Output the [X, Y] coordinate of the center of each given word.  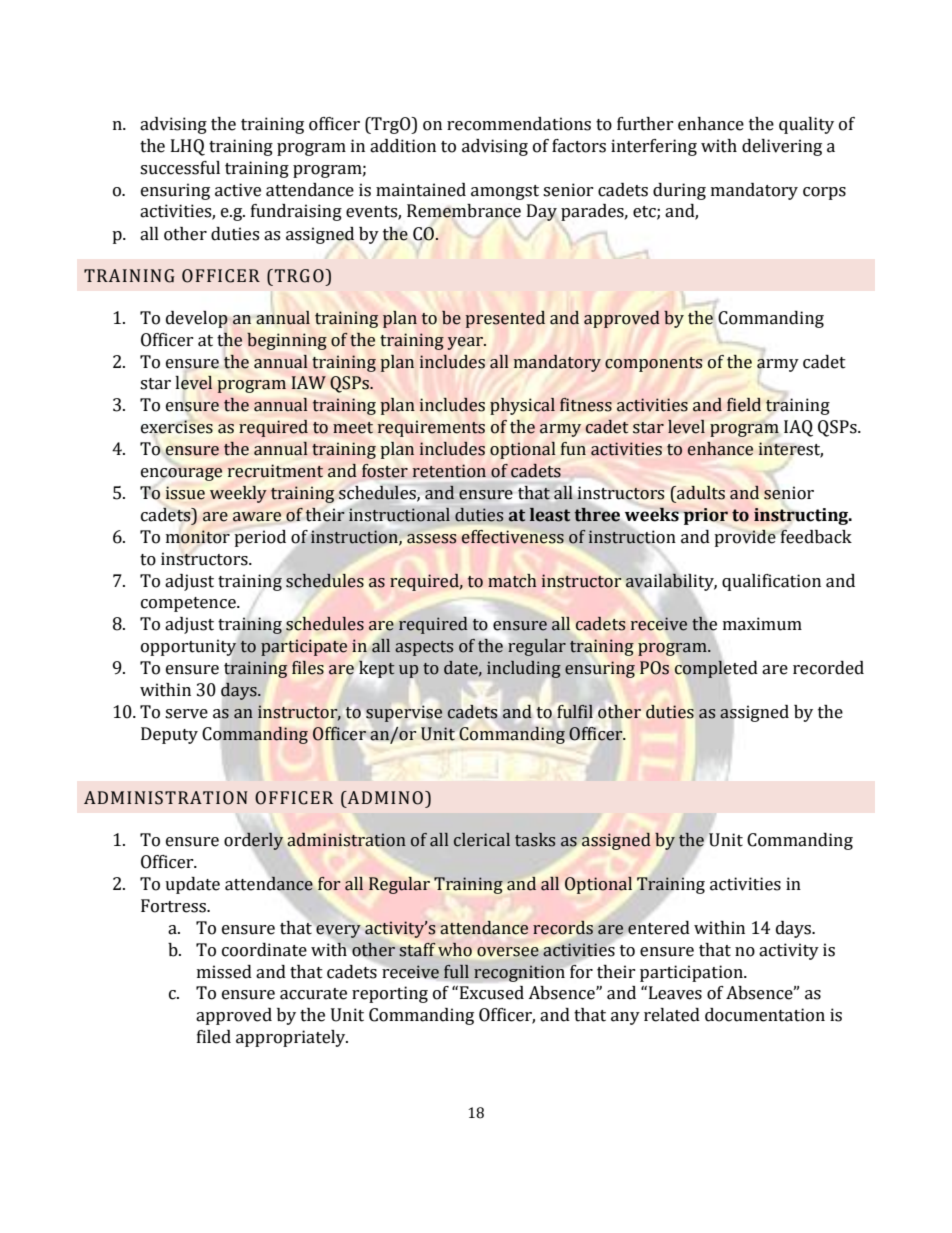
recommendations [519, 124]
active [238, 190]
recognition [519, 973]
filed [214, 1037]
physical [522, 406]
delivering [782, 147]
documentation [765, 1015]
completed [716, 669]
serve [186, 714]
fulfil [575, 712]
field [744, 405]
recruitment [275, 471]
